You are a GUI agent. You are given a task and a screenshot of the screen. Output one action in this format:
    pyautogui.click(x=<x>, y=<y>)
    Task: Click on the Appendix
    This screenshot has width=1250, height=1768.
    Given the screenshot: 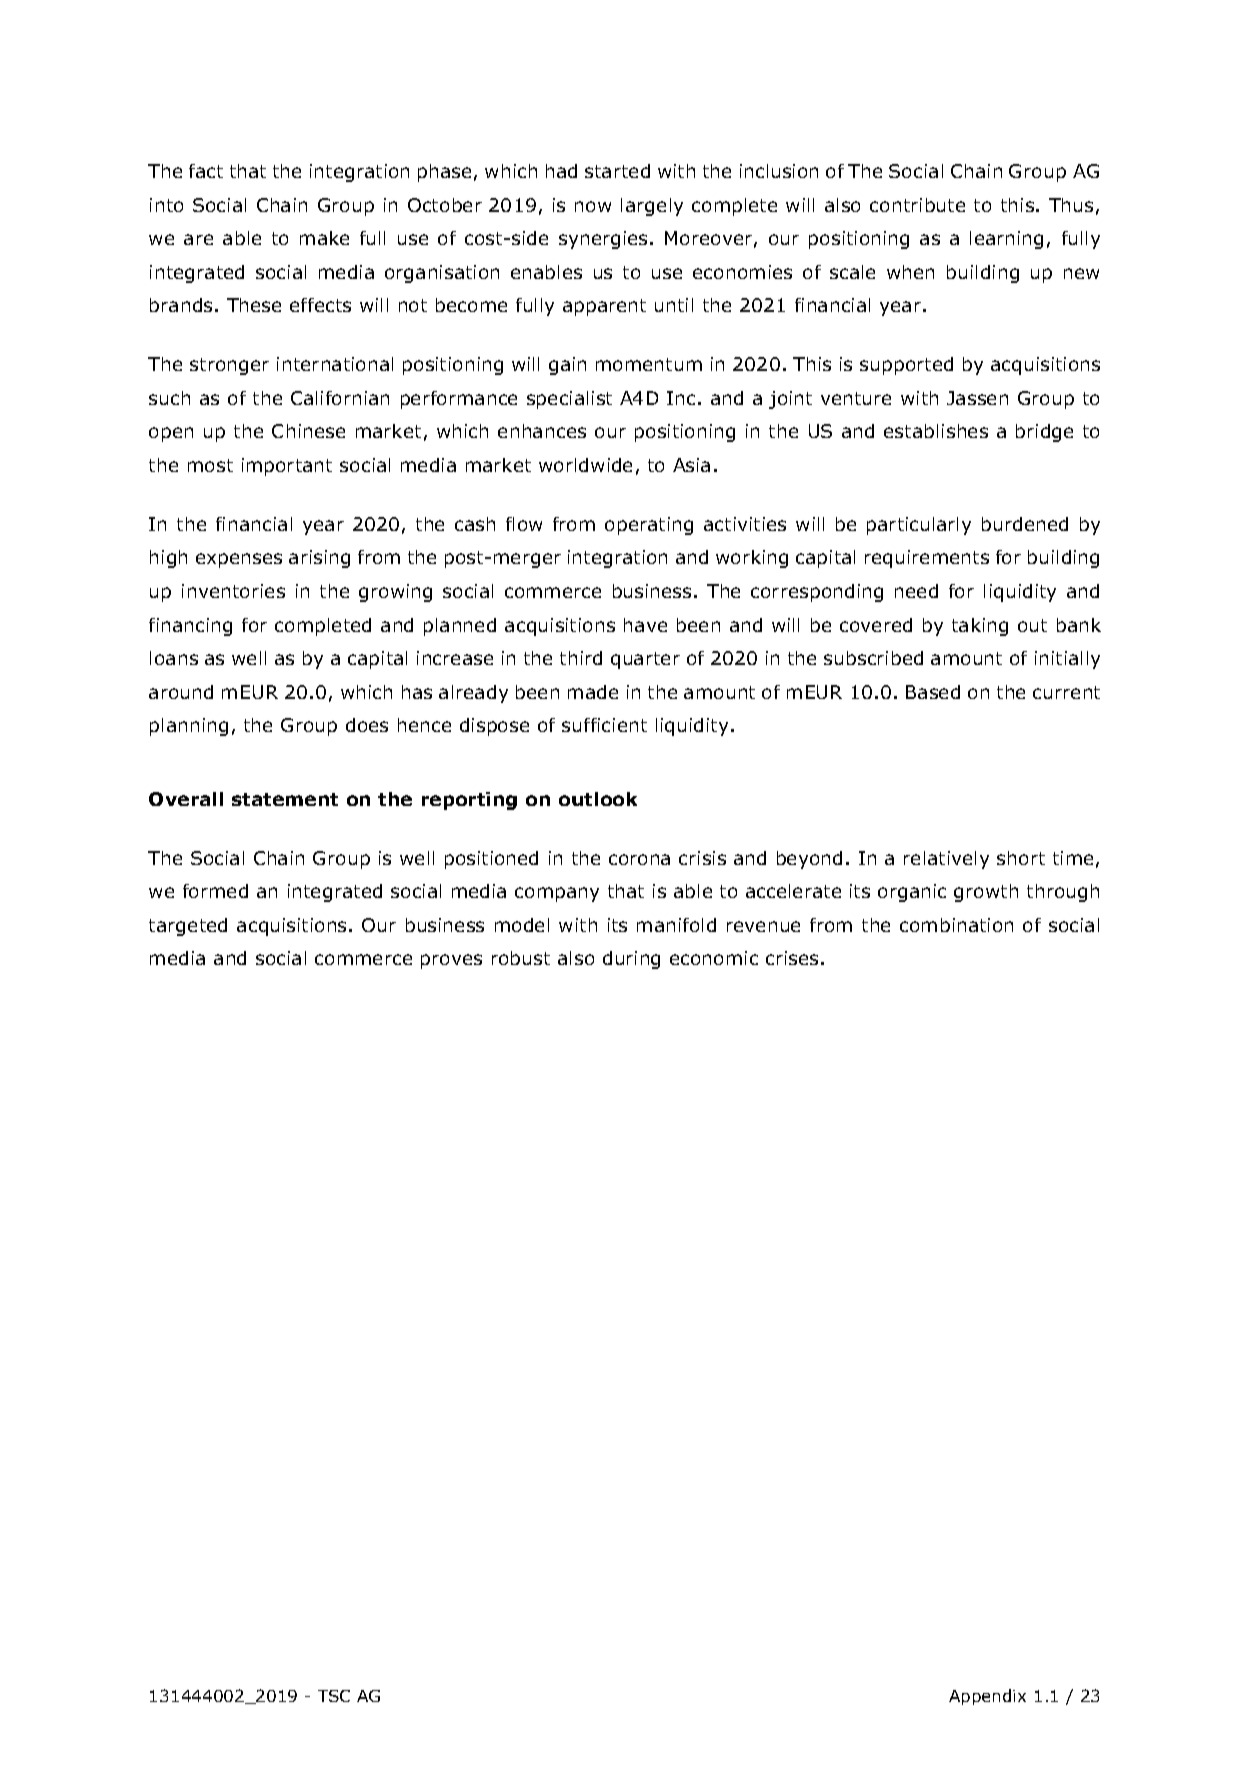 What is the action you would take?
    pyautogui.click(x=987, y=1697)
